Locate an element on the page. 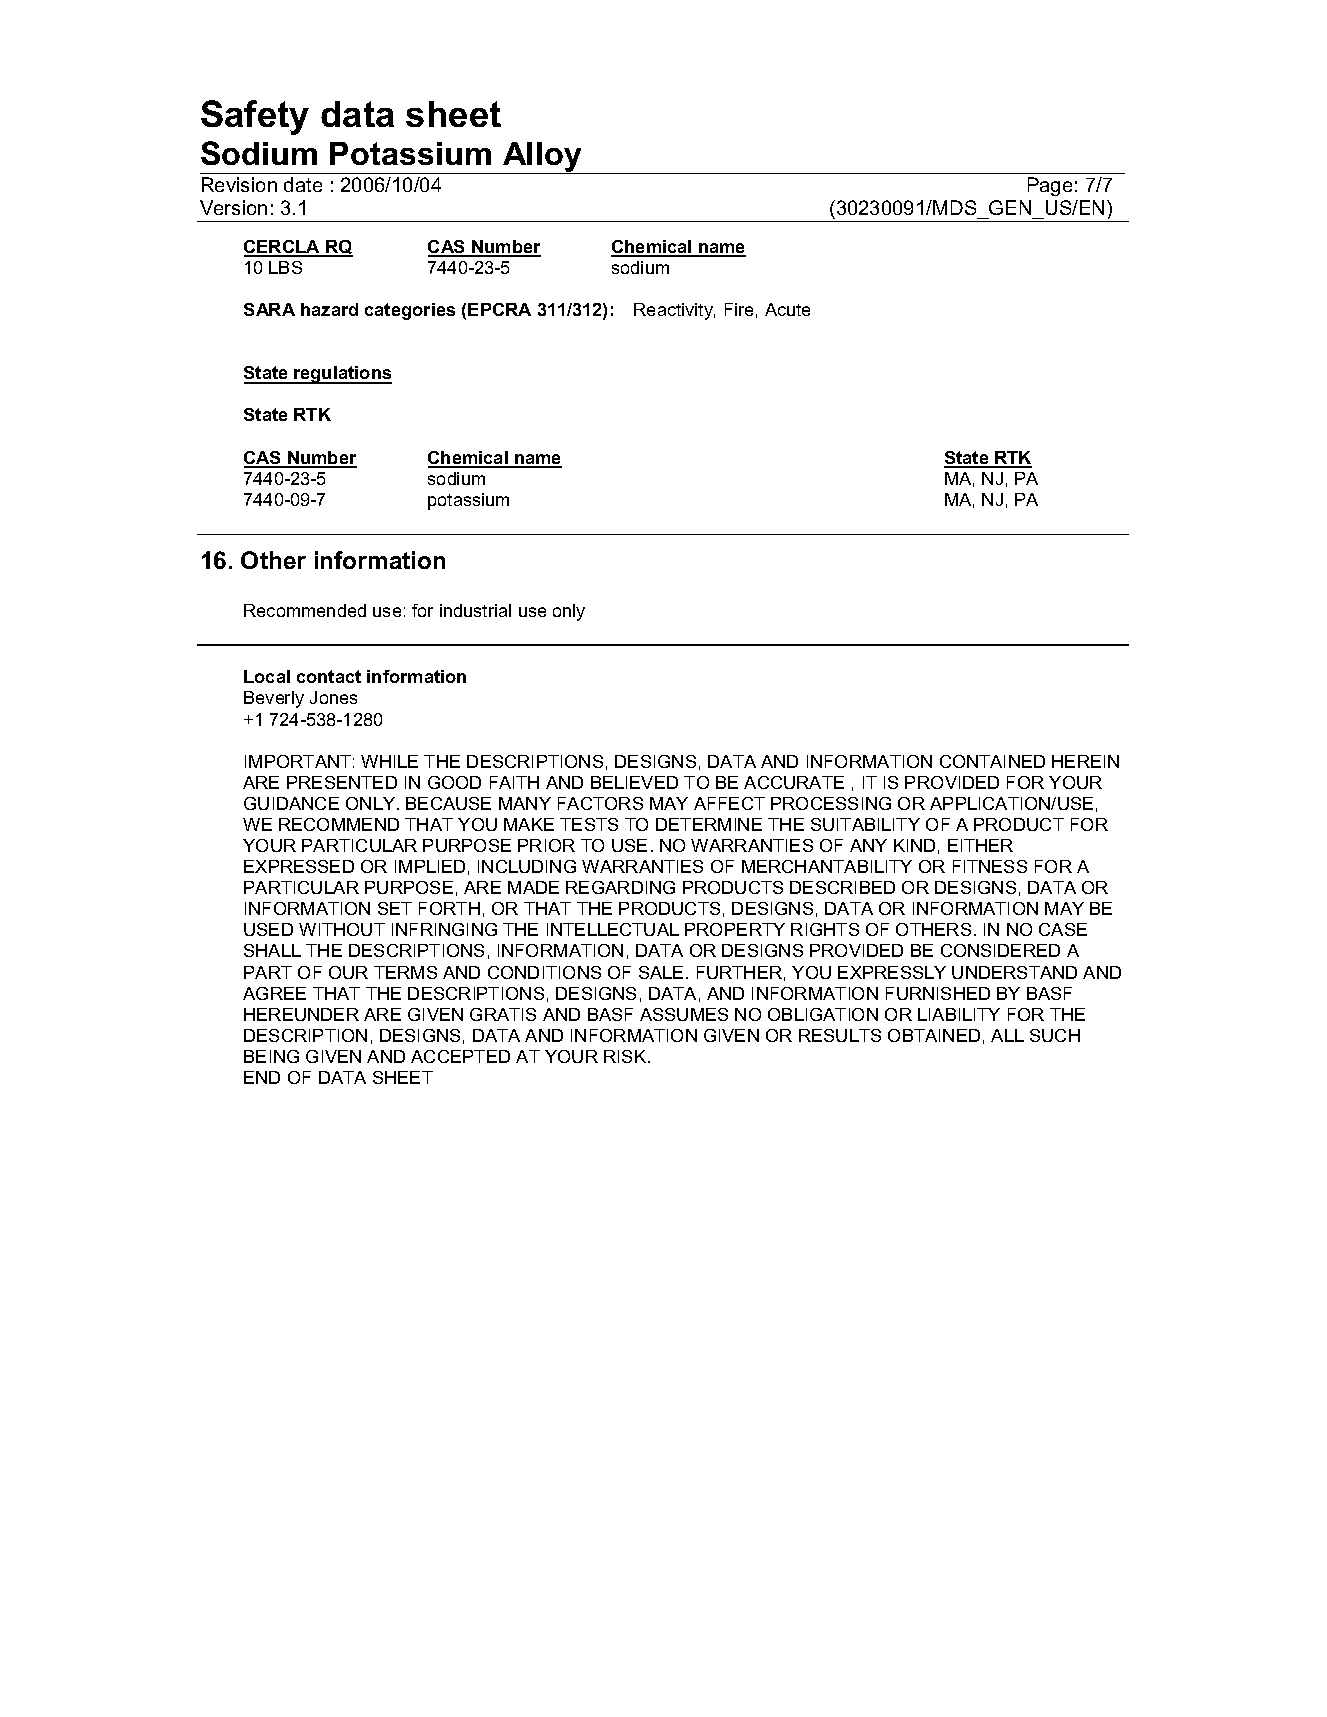  categories is located at coordinates (410, 311).
